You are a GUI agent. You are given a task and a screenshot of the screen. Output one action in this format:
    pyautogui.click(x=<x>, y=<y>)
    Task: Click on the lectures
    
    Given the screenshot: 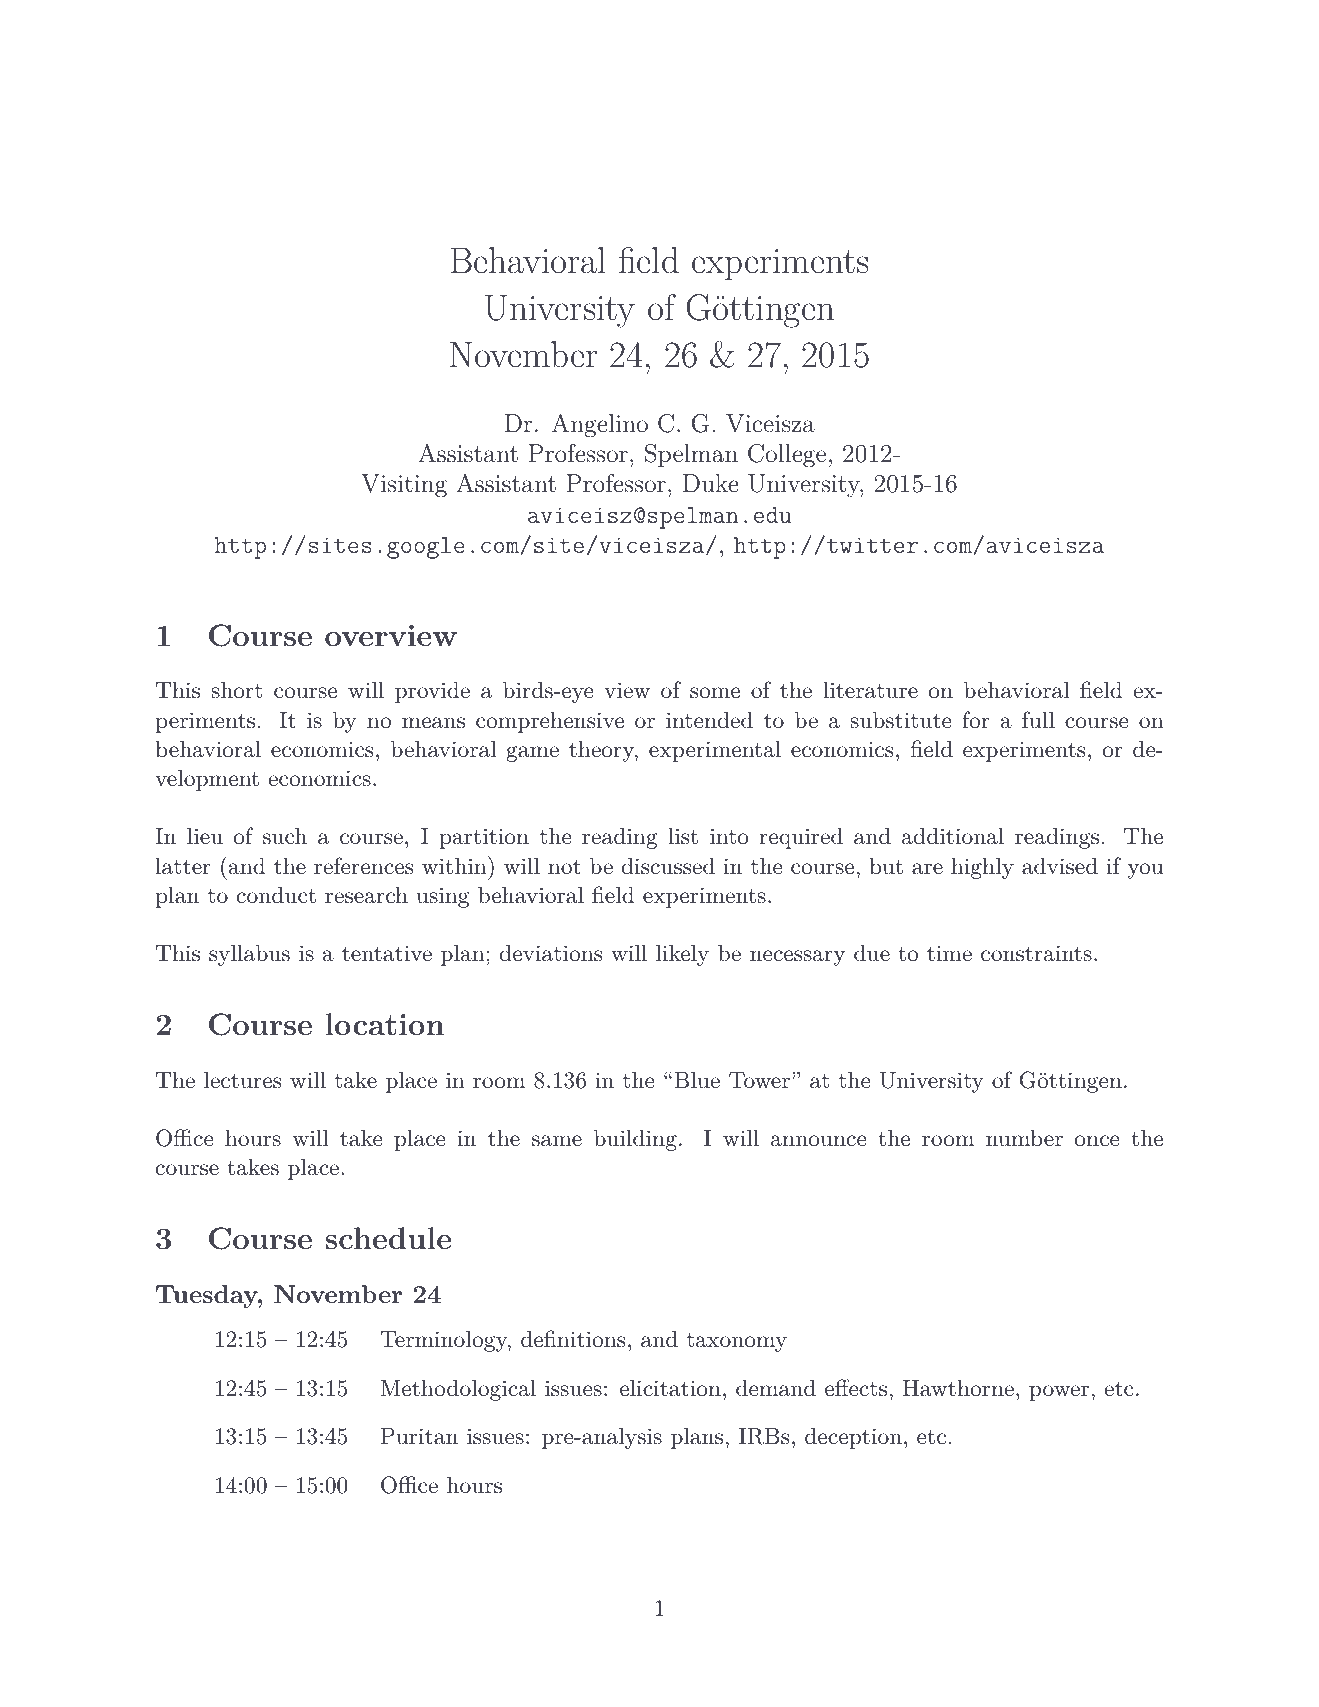 What is the action you would take?
    pyautogui.click(x=242, y=1080)
